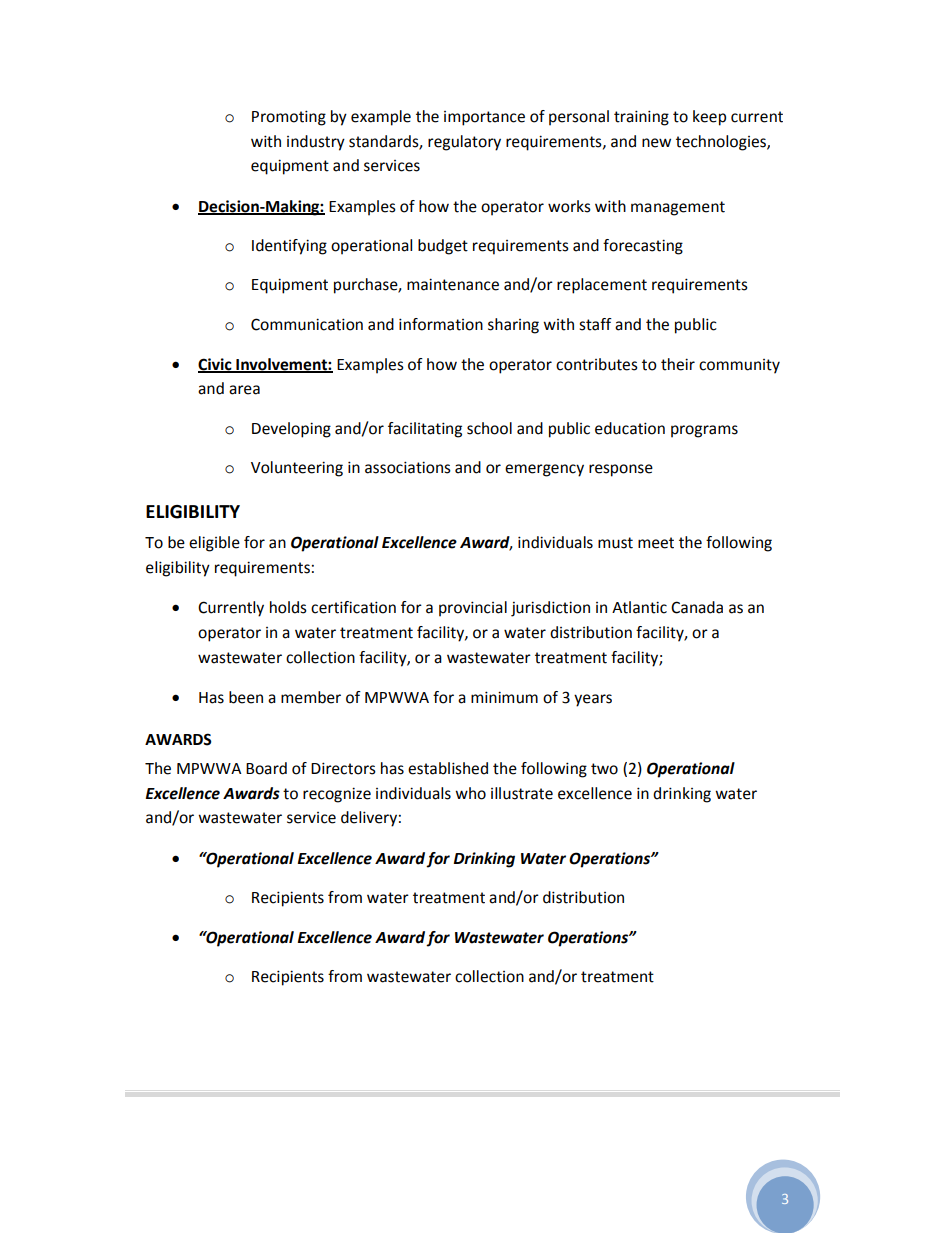 The height and width of the image is (1233, 952). Describe the element at coordinates (704, 431) in the image. I see `programs` at that location.
